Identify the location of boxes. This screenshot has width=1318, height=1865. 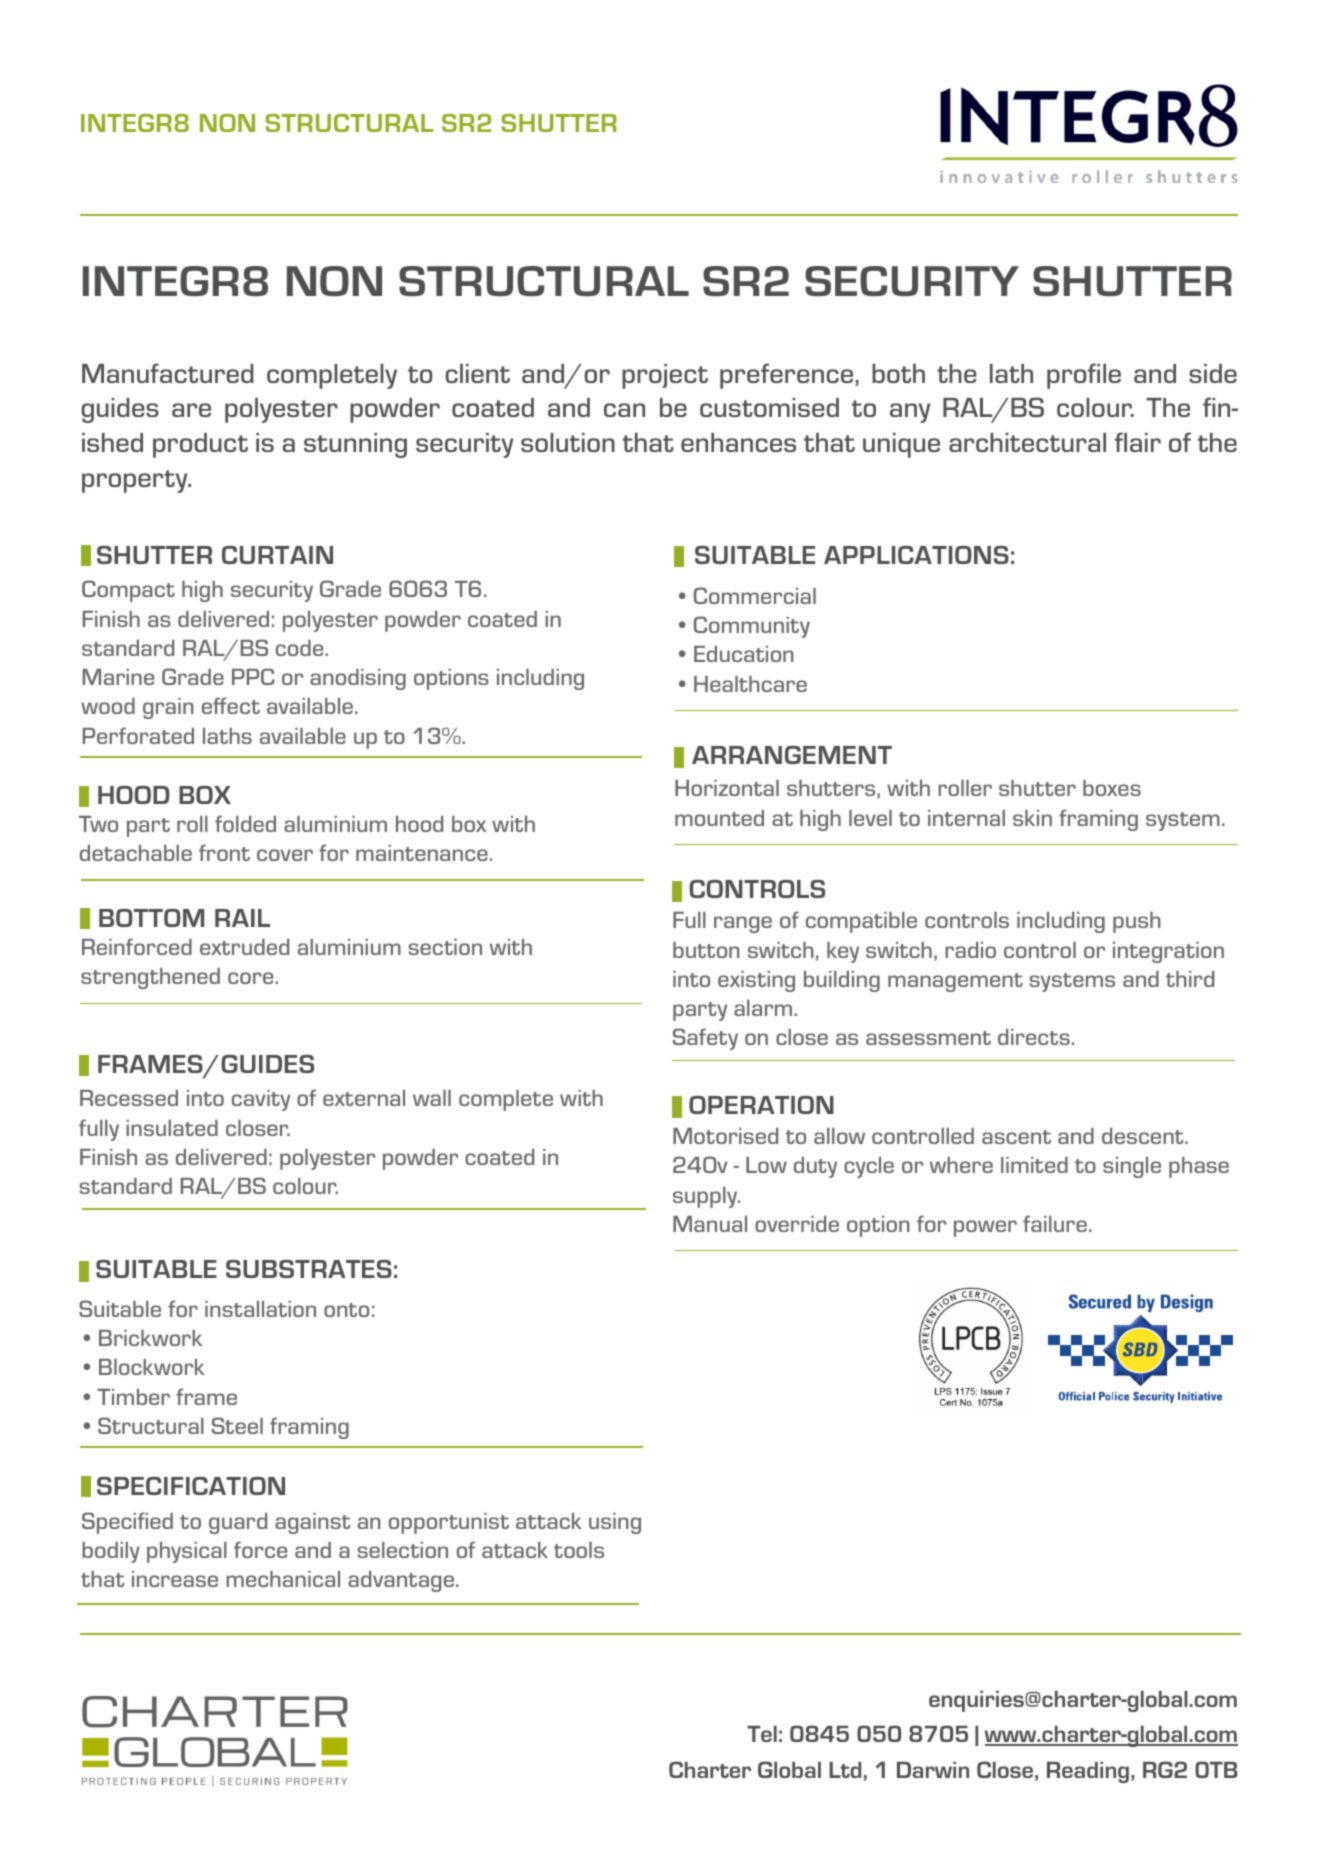
(1112, 788).
